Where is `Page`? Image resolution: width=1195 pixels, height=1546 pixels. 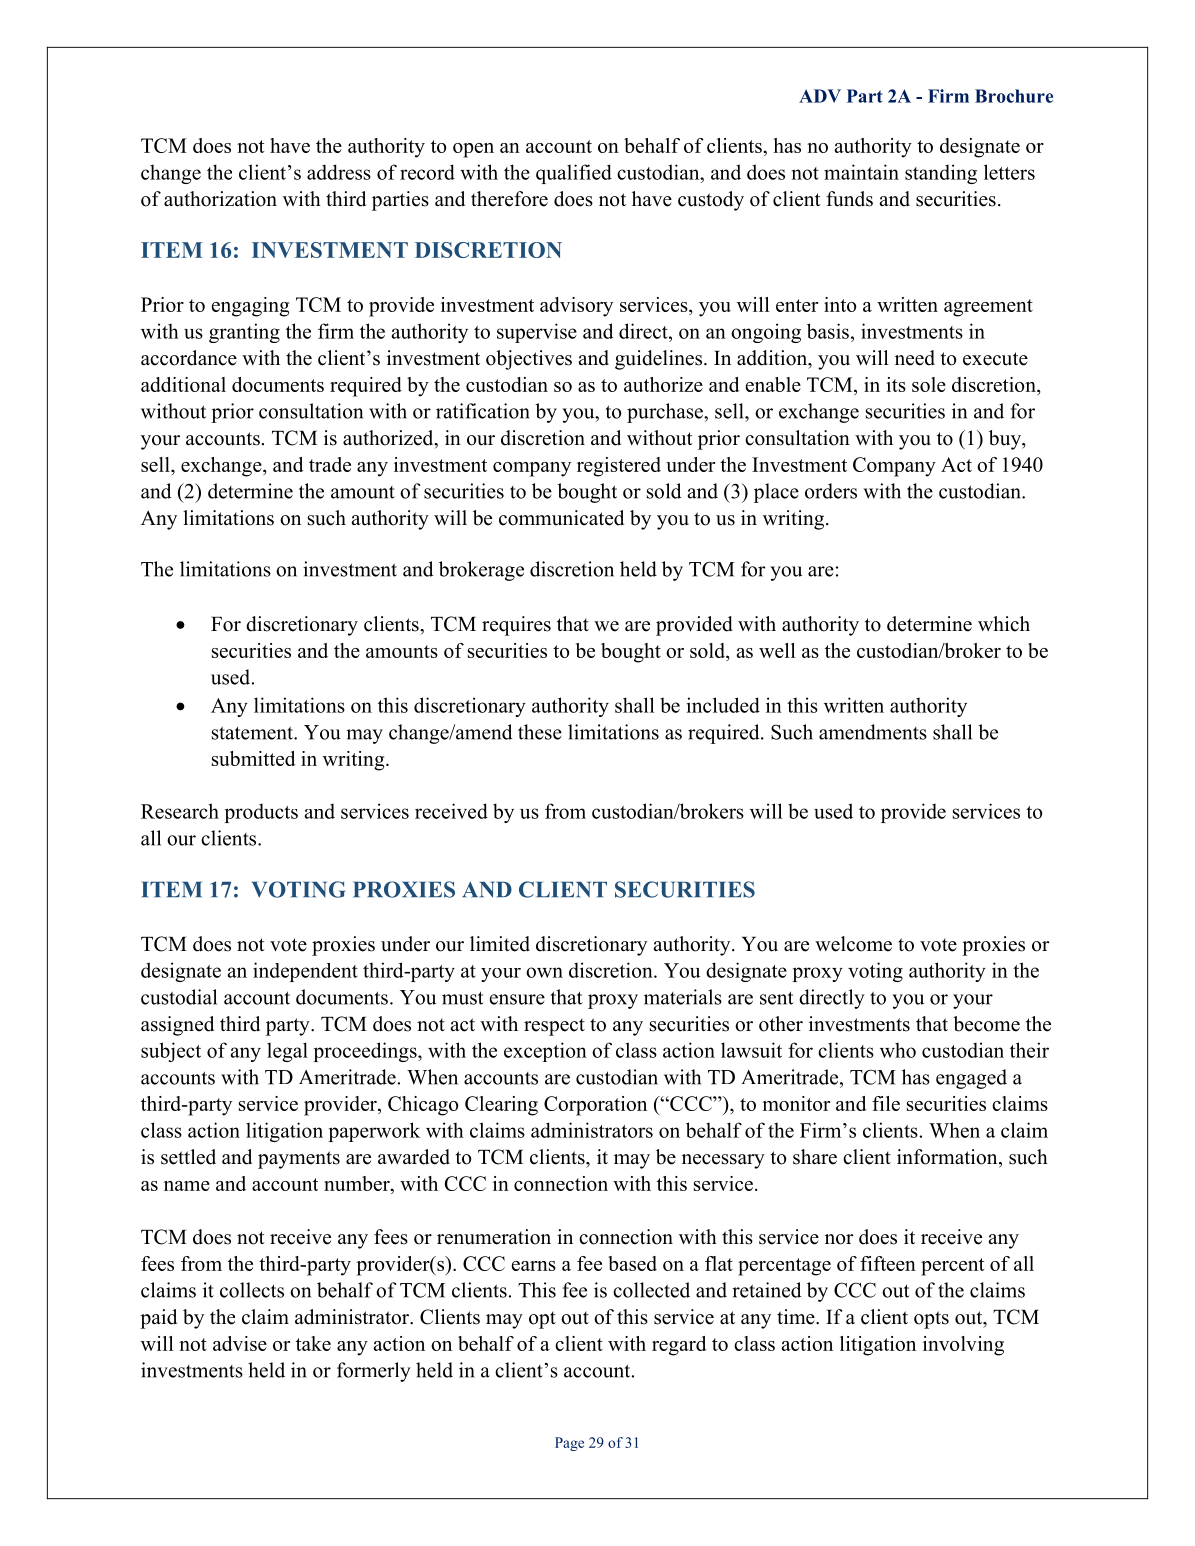
Page is located at coordinates (569, 1444).
